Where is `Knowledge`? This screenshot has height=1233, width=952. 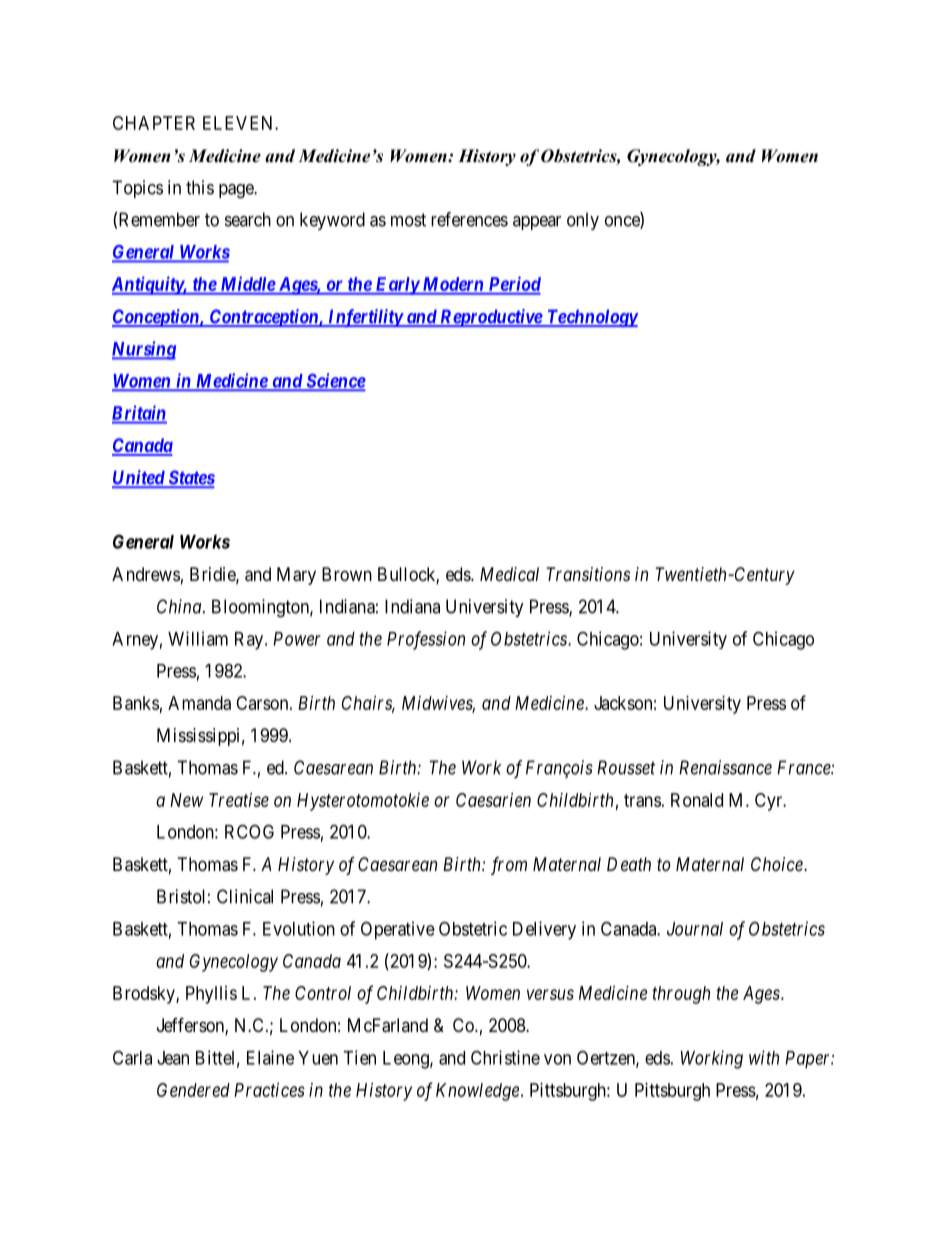
Knowledge is located at coordinates (477, 1092).
